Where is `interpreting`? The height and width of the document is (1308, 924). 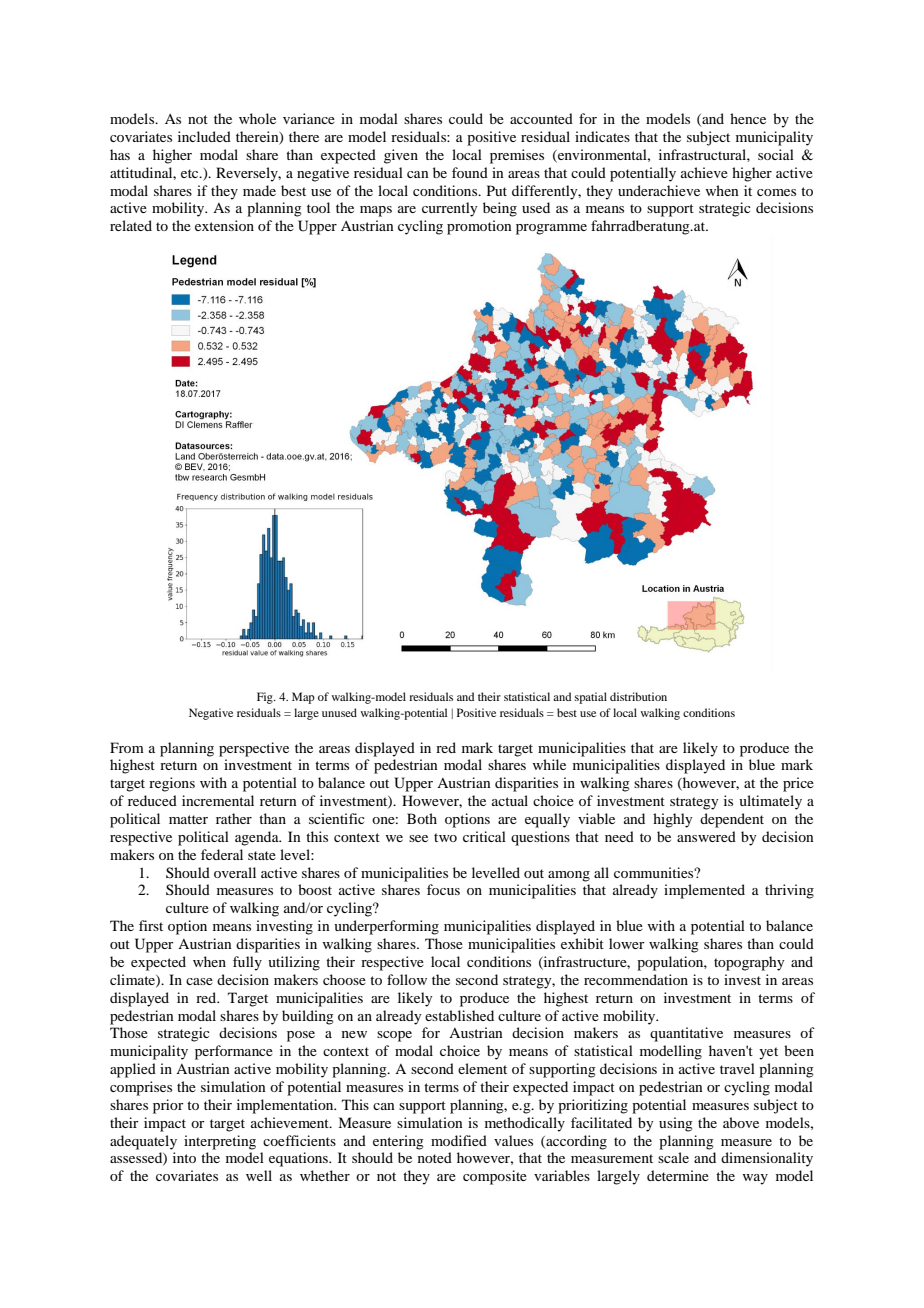 interpreting is located at coordinates (220, 1142).
